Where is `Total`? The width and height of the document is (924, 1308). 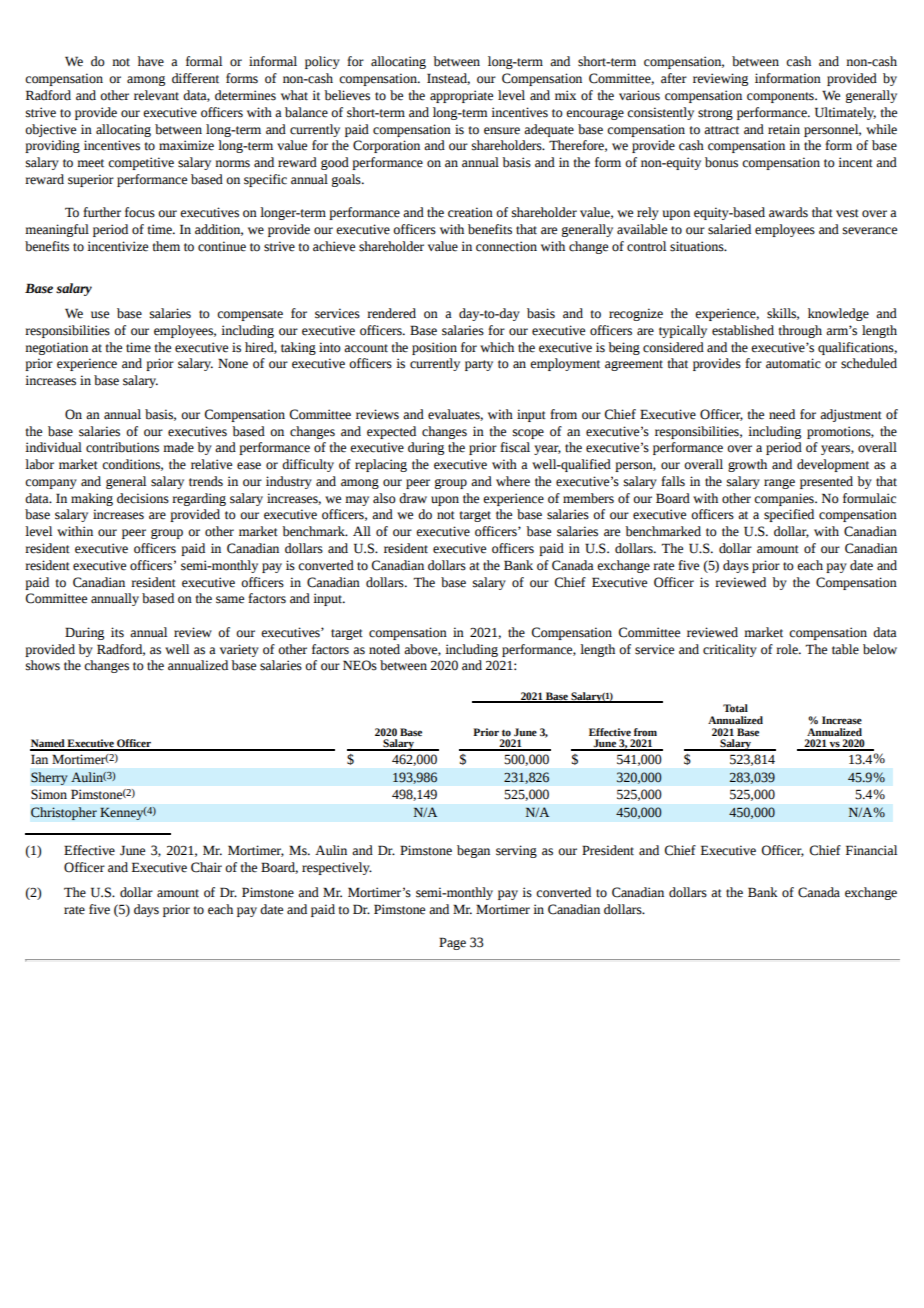 Total is located at coordinates (735, 708).
